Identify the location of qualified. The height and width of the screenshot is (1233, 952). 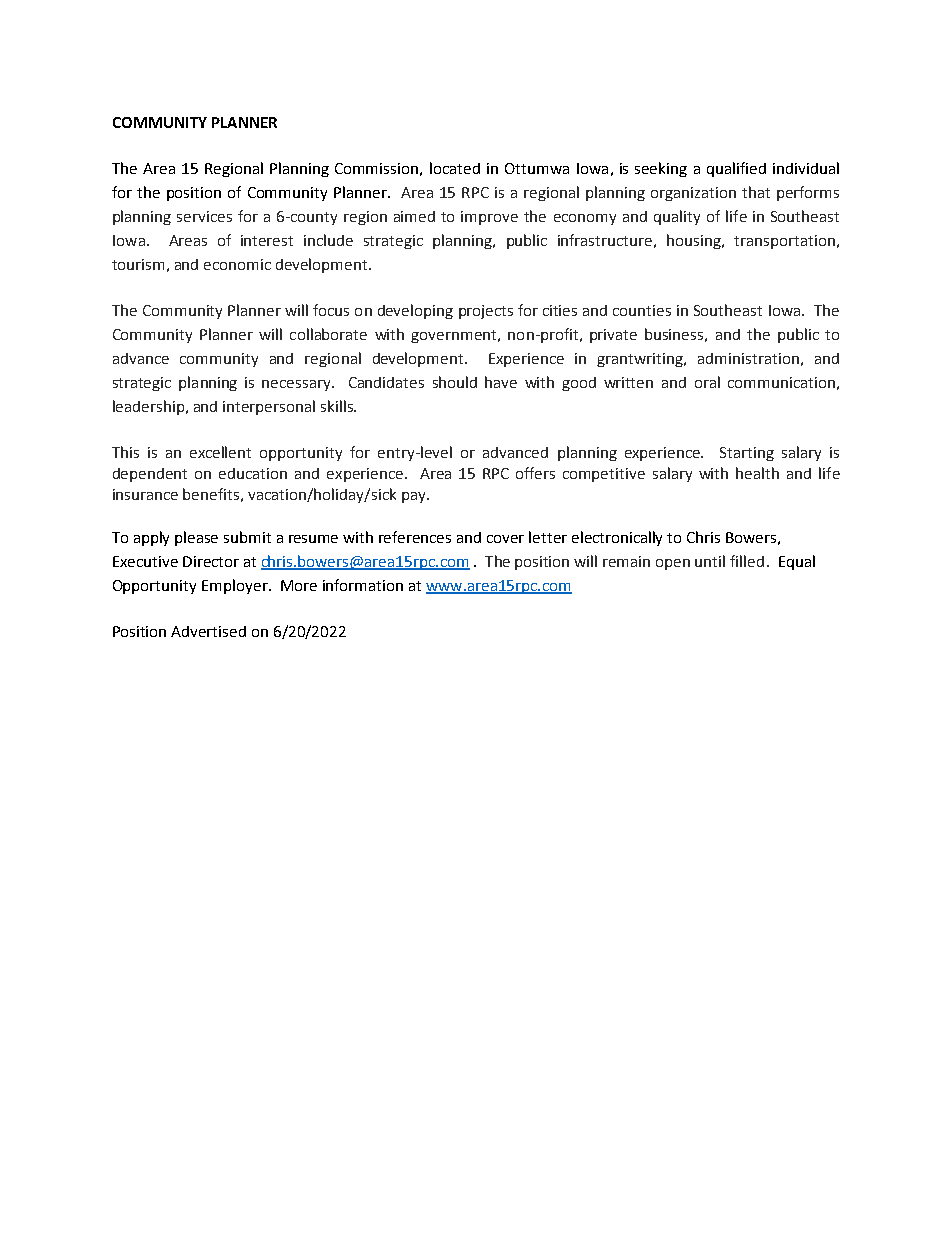
(736, 169).
